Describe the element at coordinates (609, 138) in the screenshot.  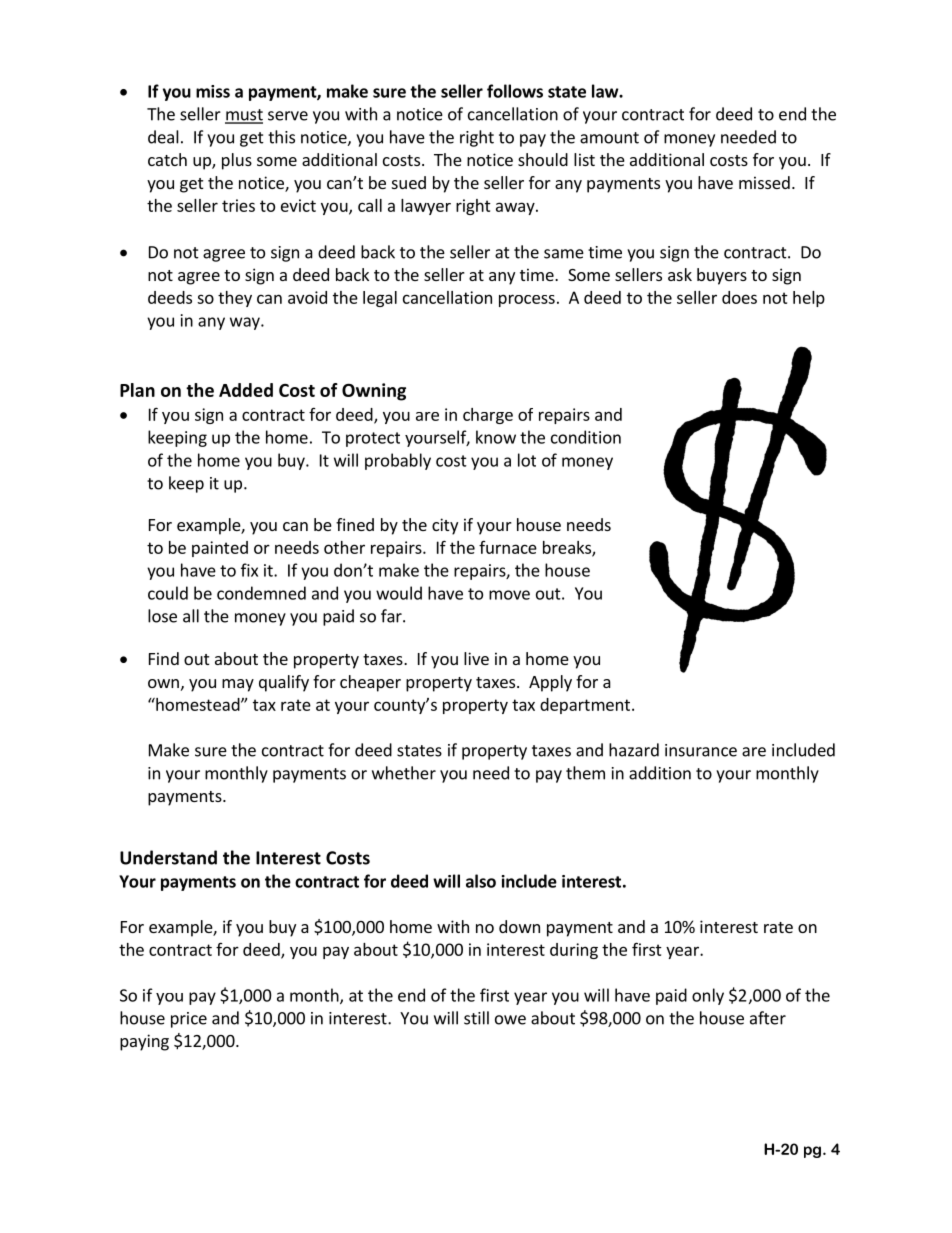
I see `amount` at that location.
